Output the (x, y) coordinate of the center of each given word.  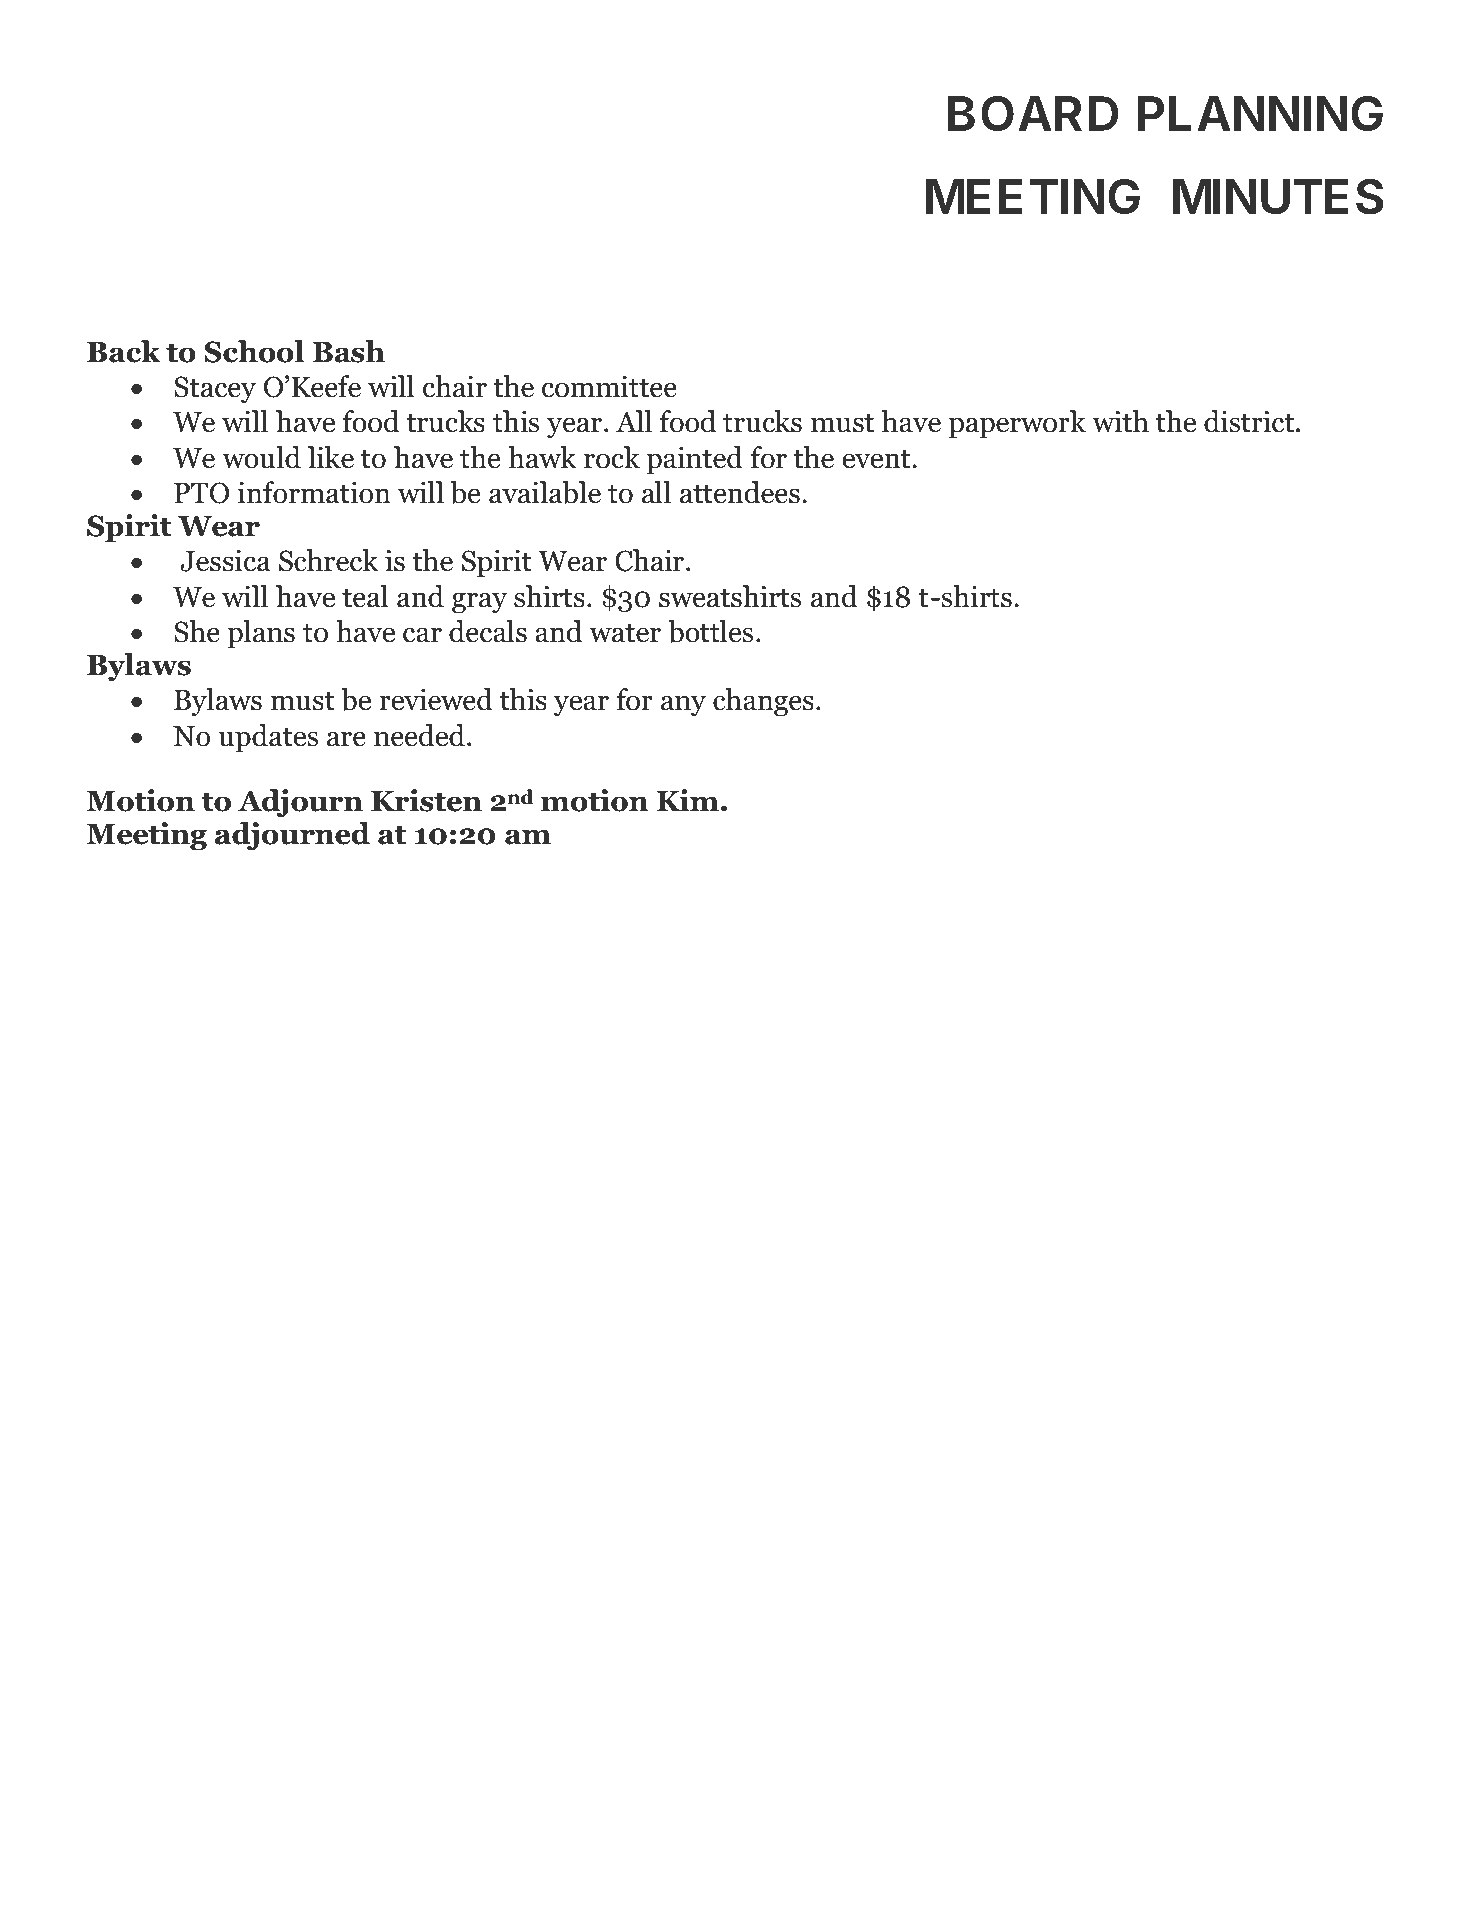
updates (268, 738)
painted (694, 460)
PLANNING (1260, 113)
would (261, 457)
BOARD (1033, 113)
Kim (688, 800)
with (1120, 421)
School (254, 351)
